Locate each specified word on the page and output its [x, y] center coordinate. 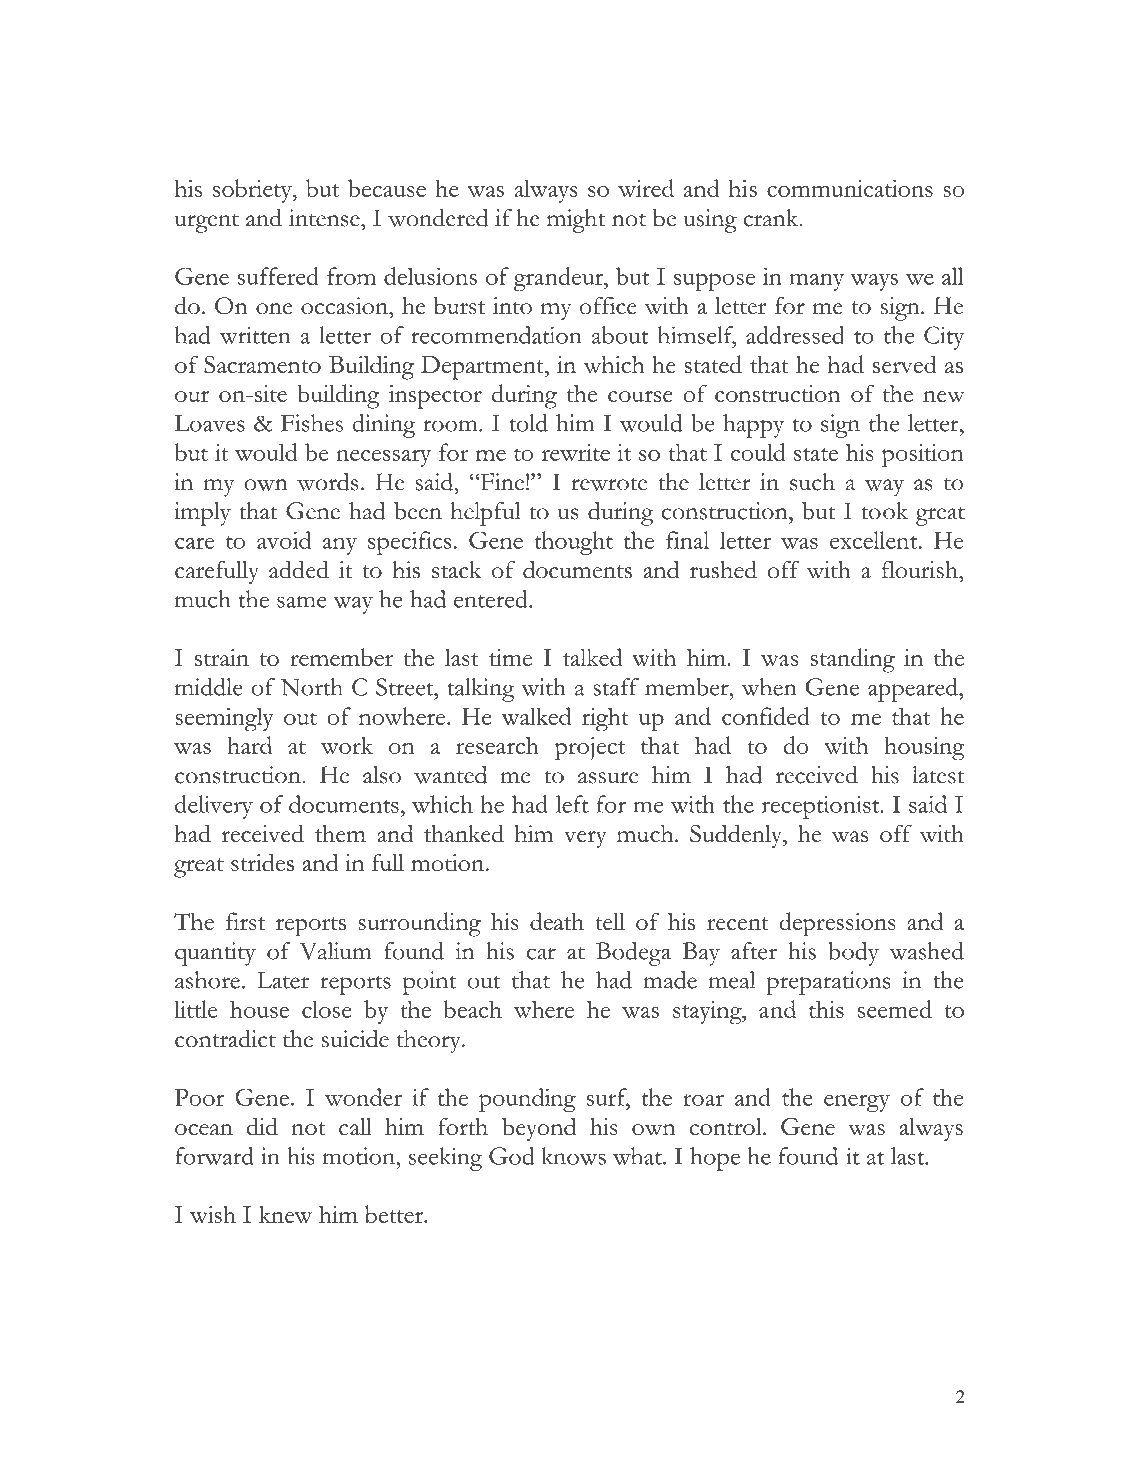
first [245, 921]
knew [285, 1214]
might [576, 221]
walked [536, 716]
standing [853, 660]
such [812, 482]
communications [850, 188]
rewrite [576, 452]
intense [325, 218]
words [327, 482]
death [557, 921]
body [854, 954]
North [312, 687]
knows [574, 1156]
